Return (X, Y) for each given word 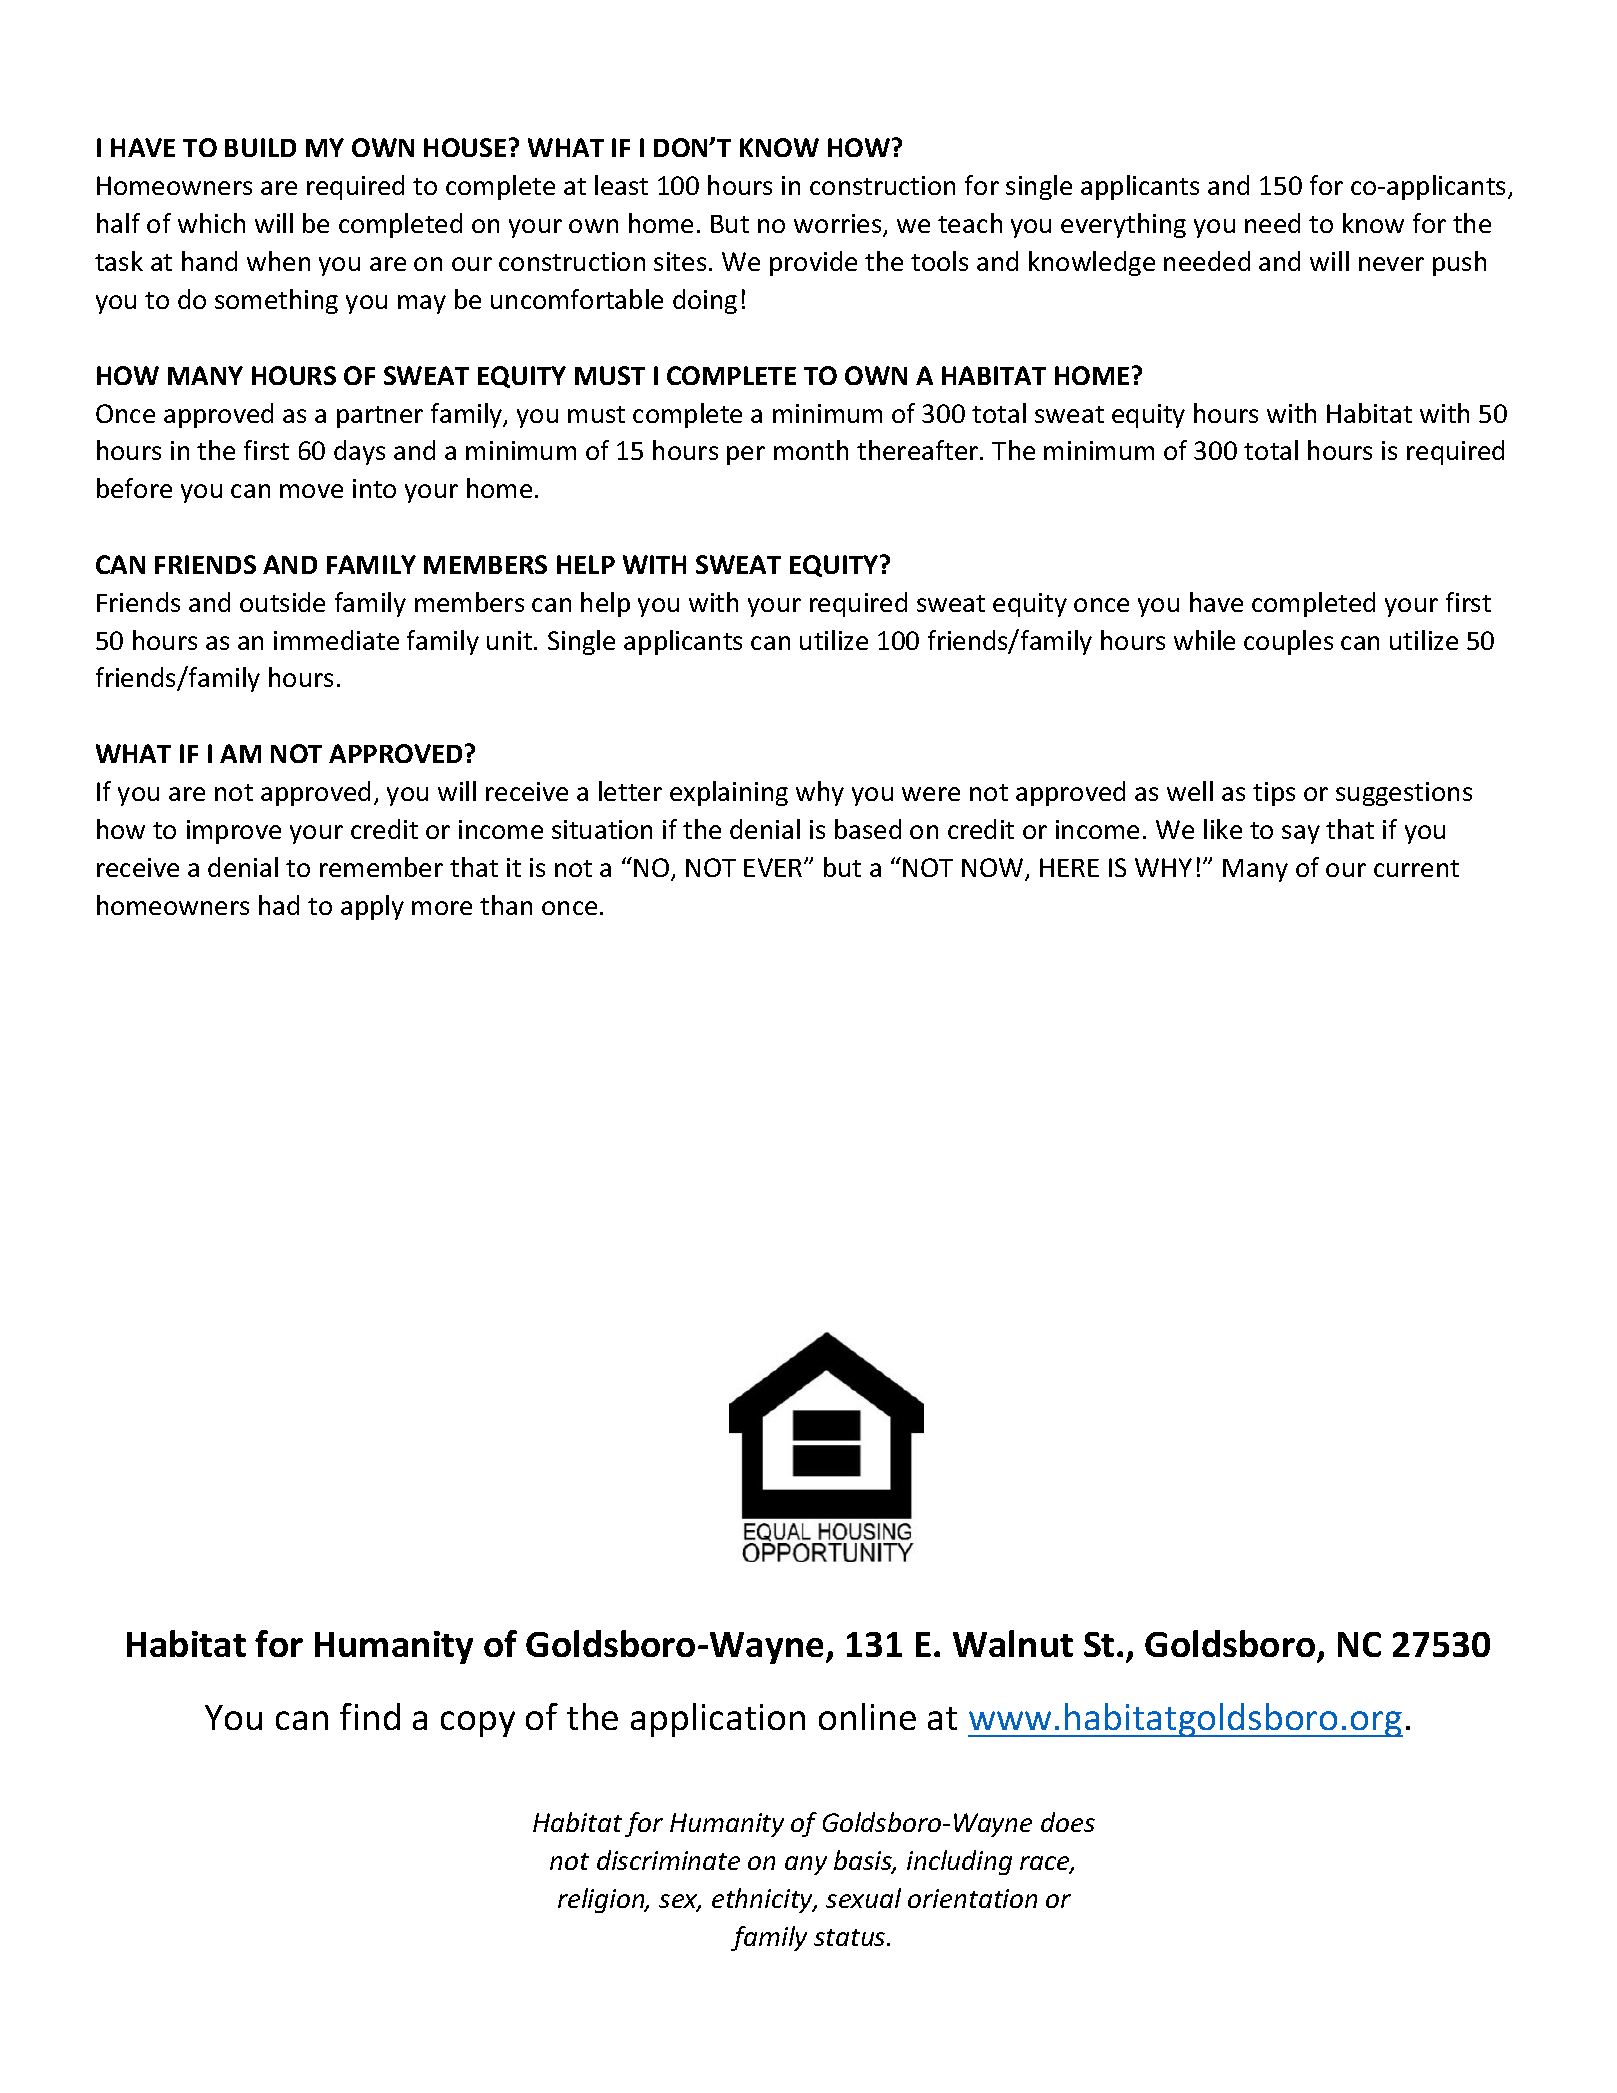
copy (478, 1724)
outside (282, 602)
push (1459, 263)
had (279, 905)
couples (1288, 642)
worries (839, 225)
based (868, 829)
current (1416, 868)
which (211, 223)
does (1068, 1822)
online (867, 1716)
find (370, 1716)
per (746, 455)
